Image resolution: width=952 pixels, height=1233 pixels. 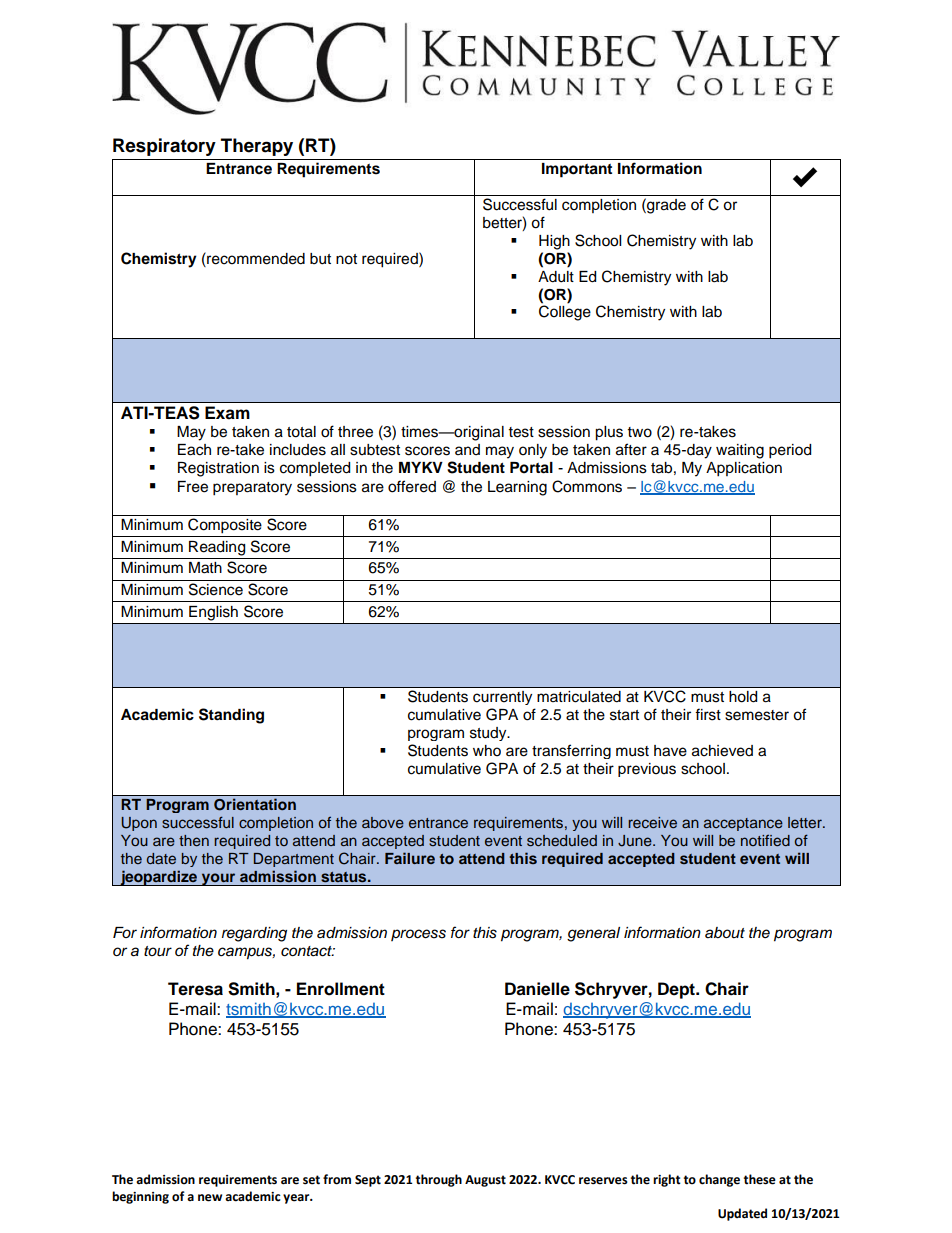 What do you see at coordinates (257, 147) in the screenshot?
I see `Therapy` at bounding box center [257, 147].
